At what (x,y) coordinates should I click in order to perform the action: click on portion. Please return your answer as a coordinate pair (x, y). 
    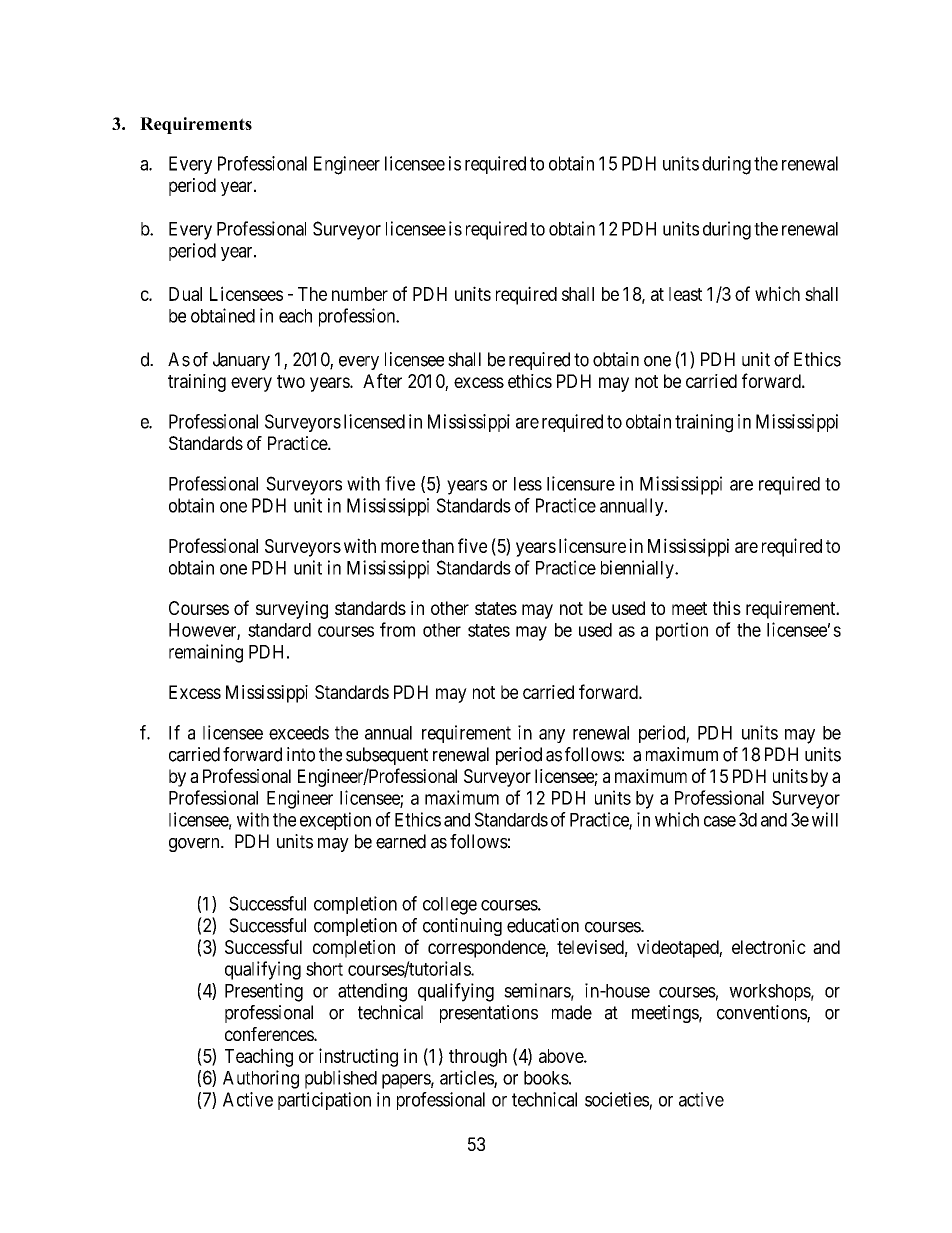
    Looking at the image, I should click on (682, 631).
